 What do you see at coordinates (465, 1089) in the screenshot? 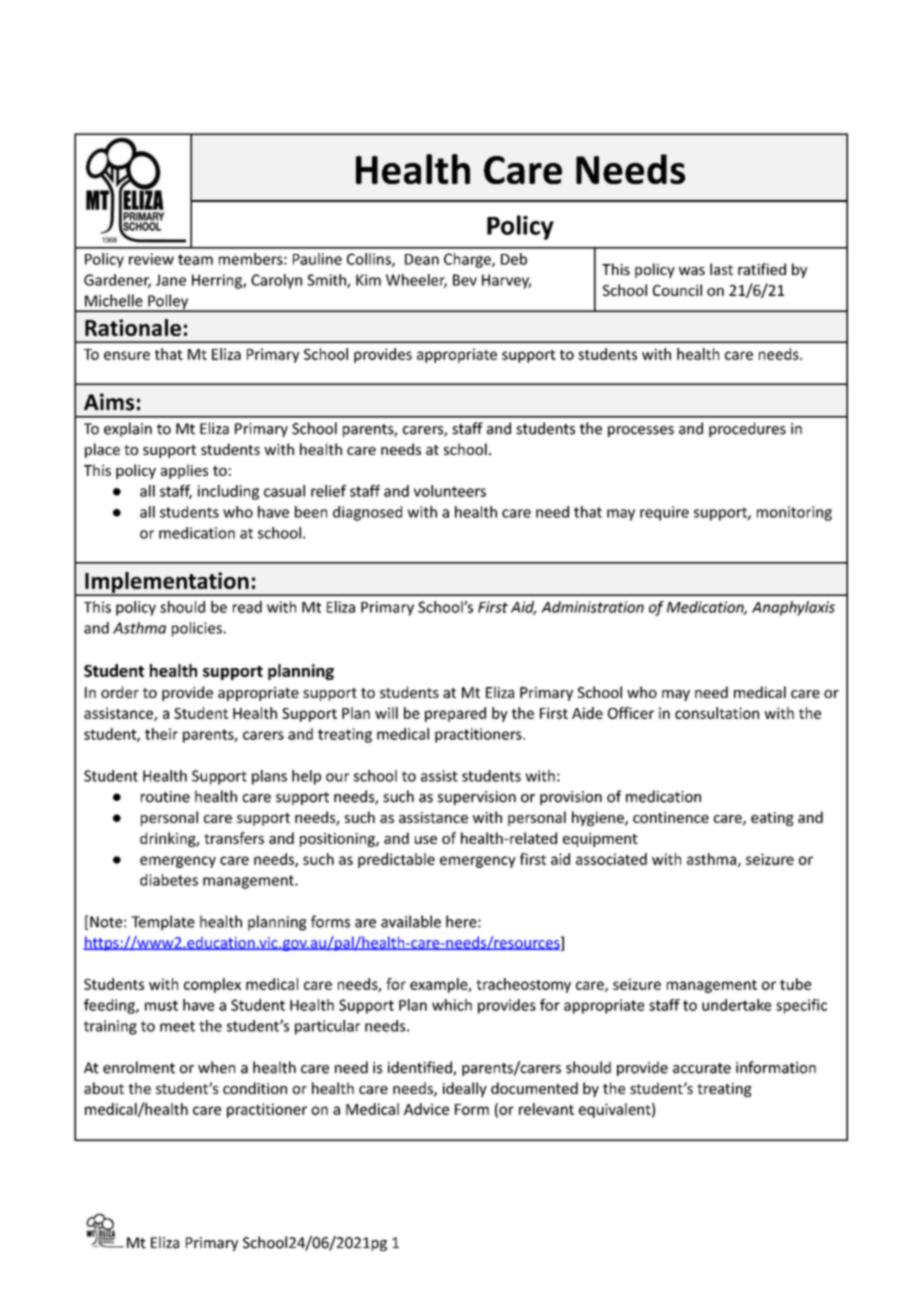
I see `ideally` at bounding box center [465, 1089].
